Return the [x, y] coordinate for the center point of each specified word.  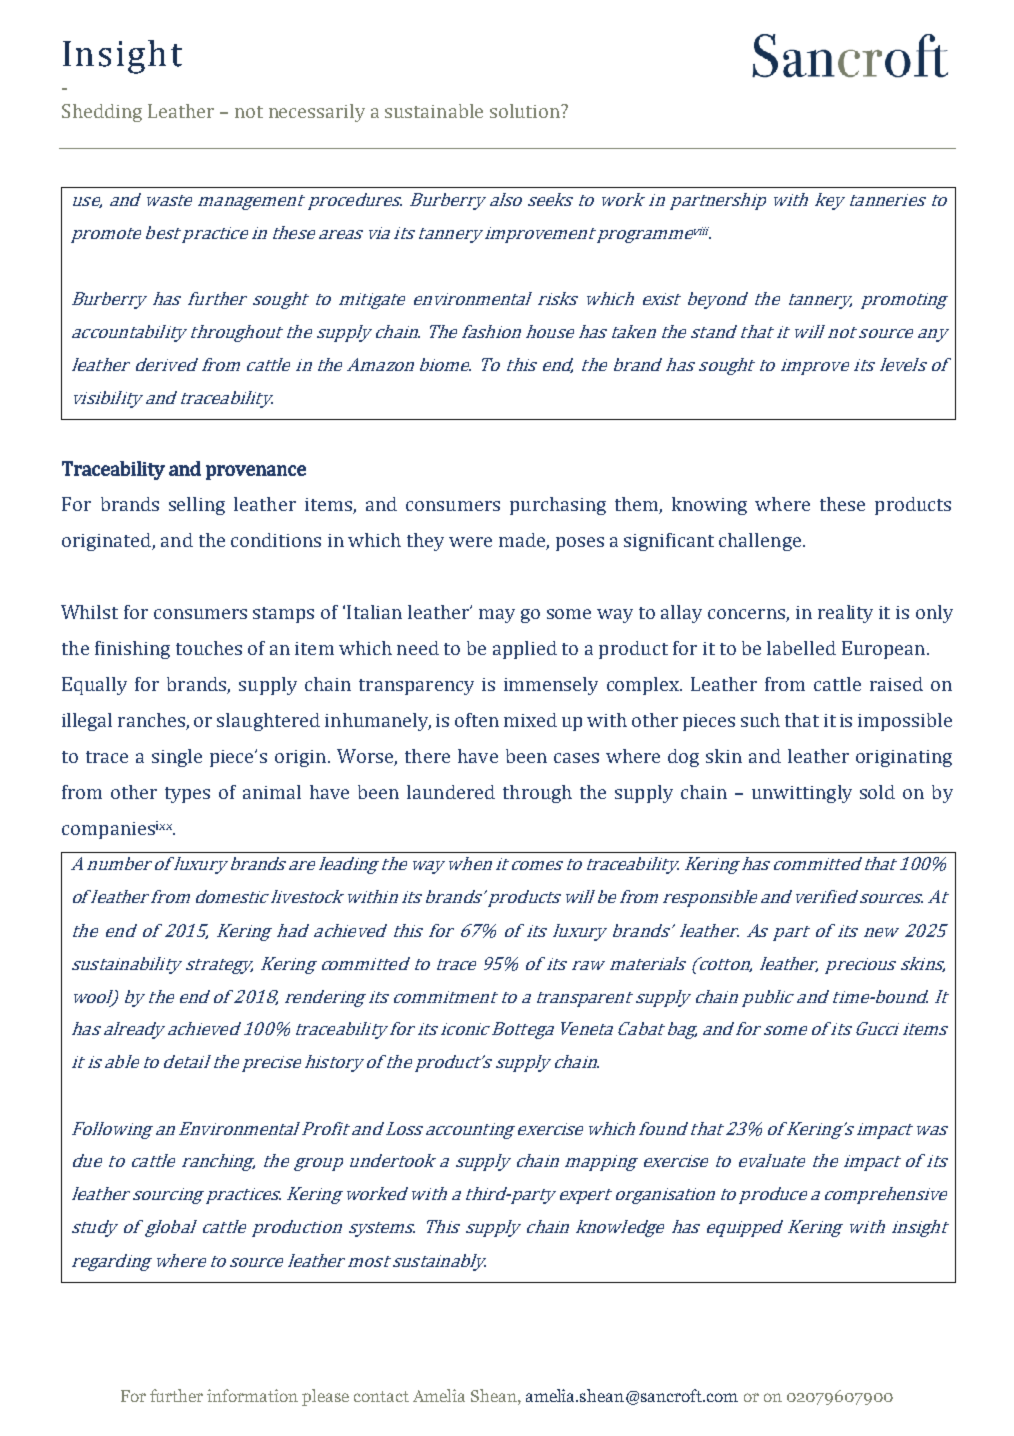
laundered [451, 792]
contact [381, 1396]
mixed [530, 720]
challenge [760, 542]
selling [197, 506]
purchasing [558, 506]
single [177, 758]
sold [877, 792]
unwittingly [802, 794]
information [252, 1395]
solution [526, 111]
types [187, 795]
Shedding [102, 113]
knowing [709, 506]
